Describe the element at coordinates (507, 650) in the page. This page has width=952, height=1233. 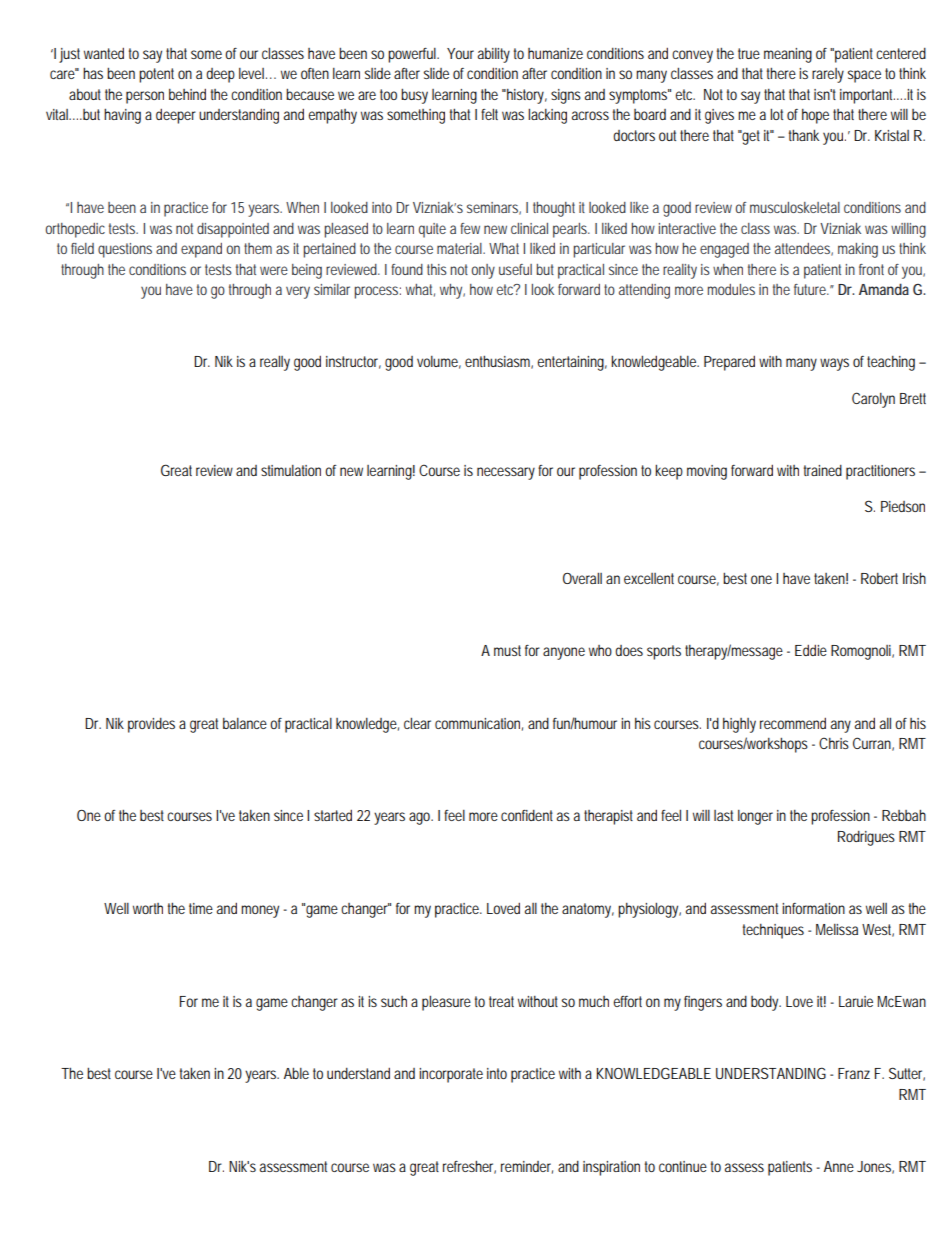
I see `must` at that location.
